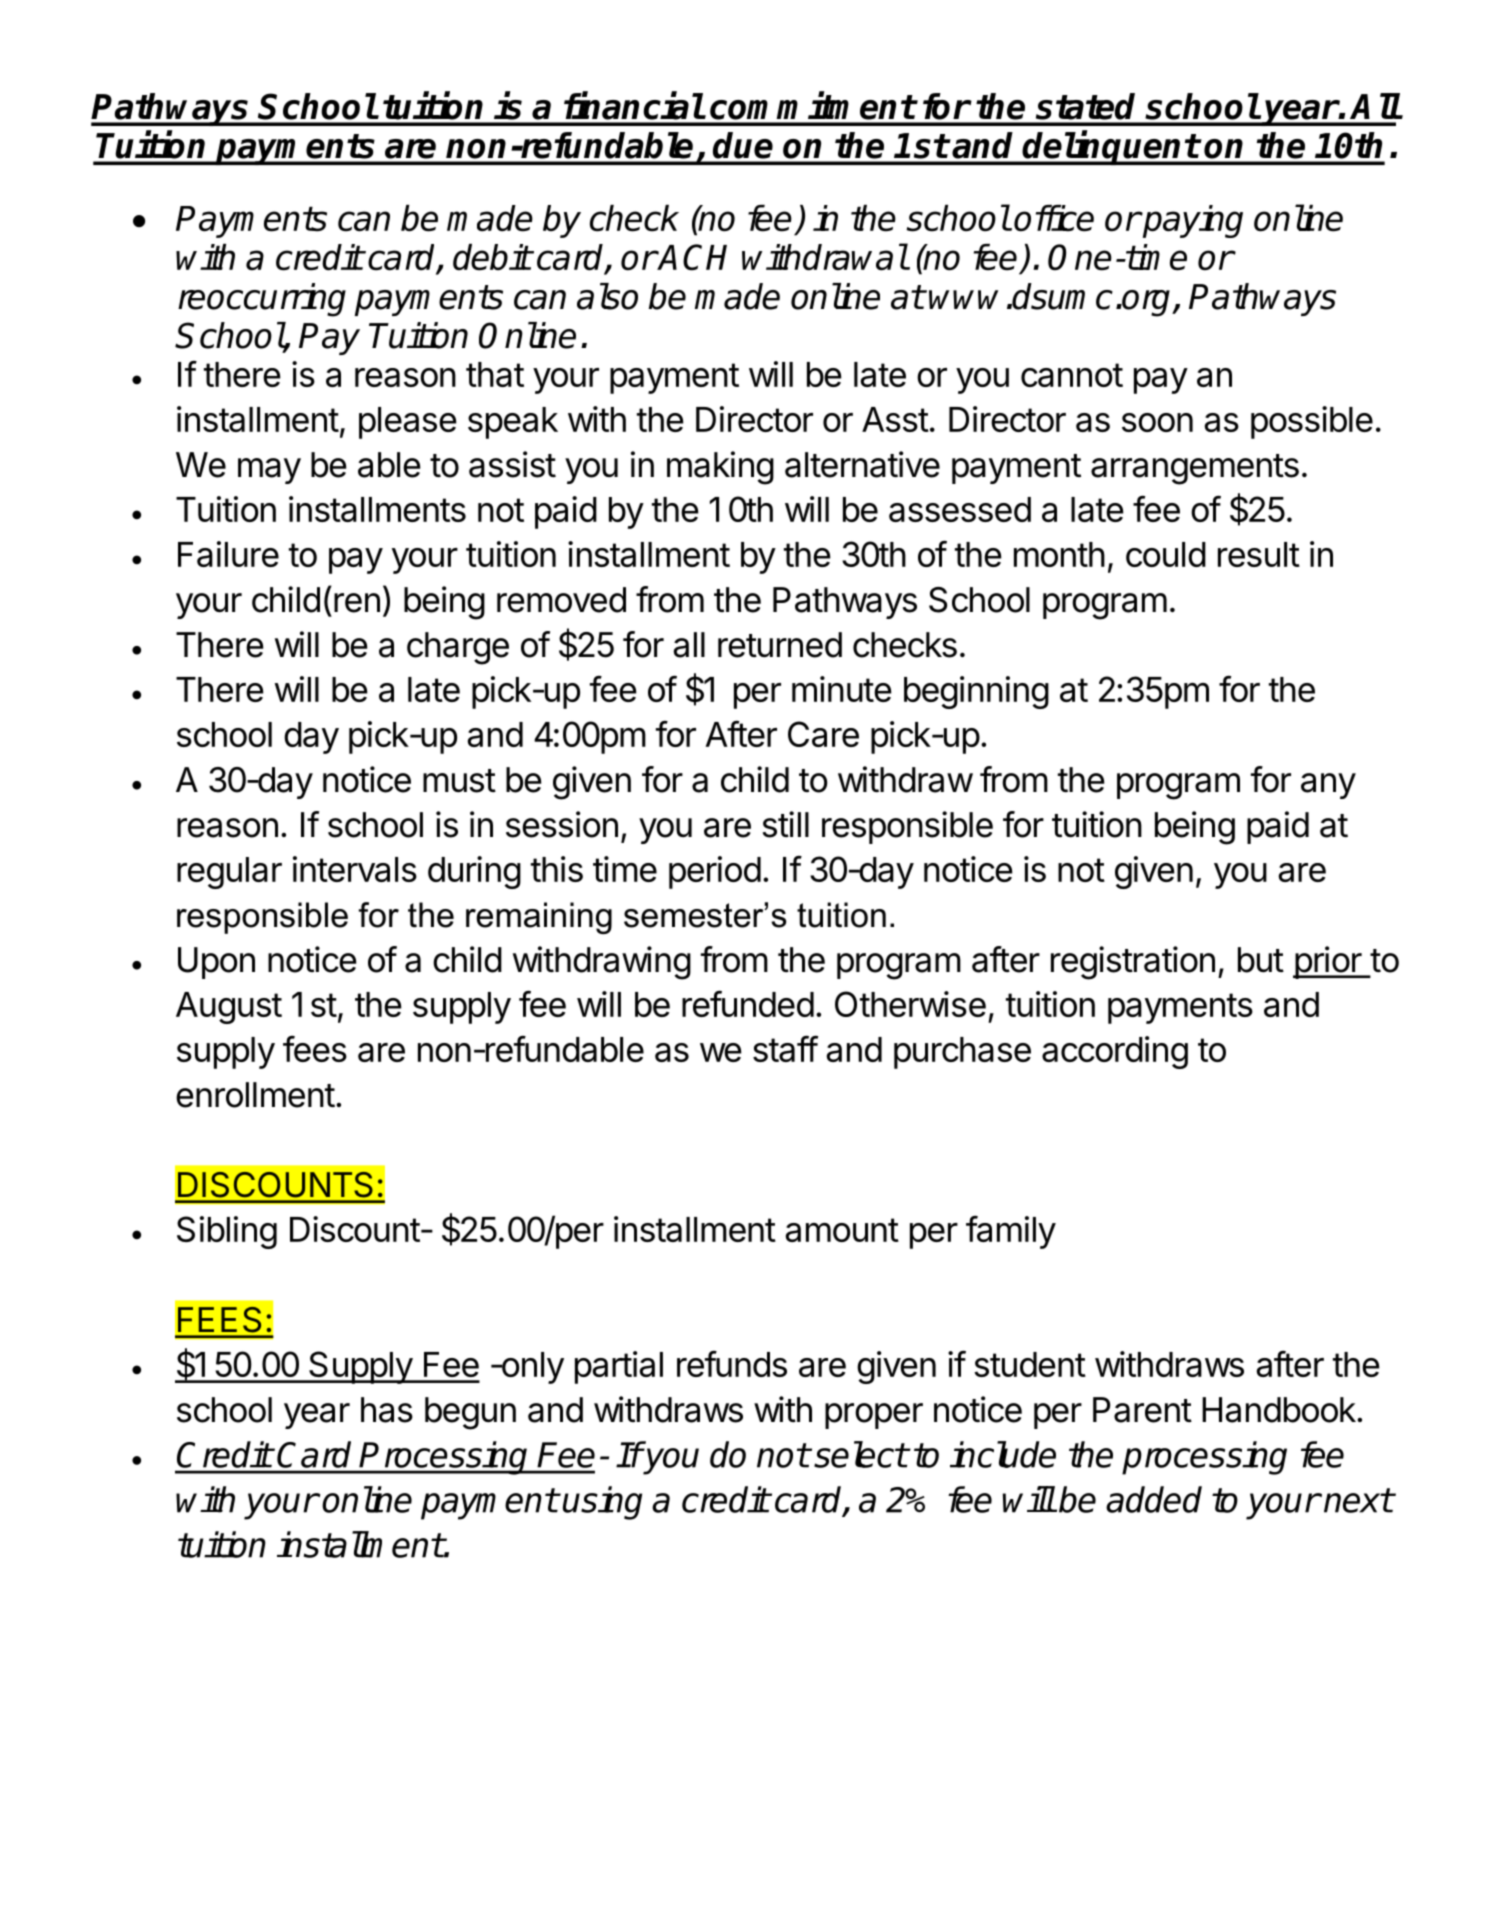 The height and width of the screenshot is (1925, 1487). What do you see at coordinates (227, 1232) in the screenshot?
I see `Sibling` at bounding box center [227, 1232].
